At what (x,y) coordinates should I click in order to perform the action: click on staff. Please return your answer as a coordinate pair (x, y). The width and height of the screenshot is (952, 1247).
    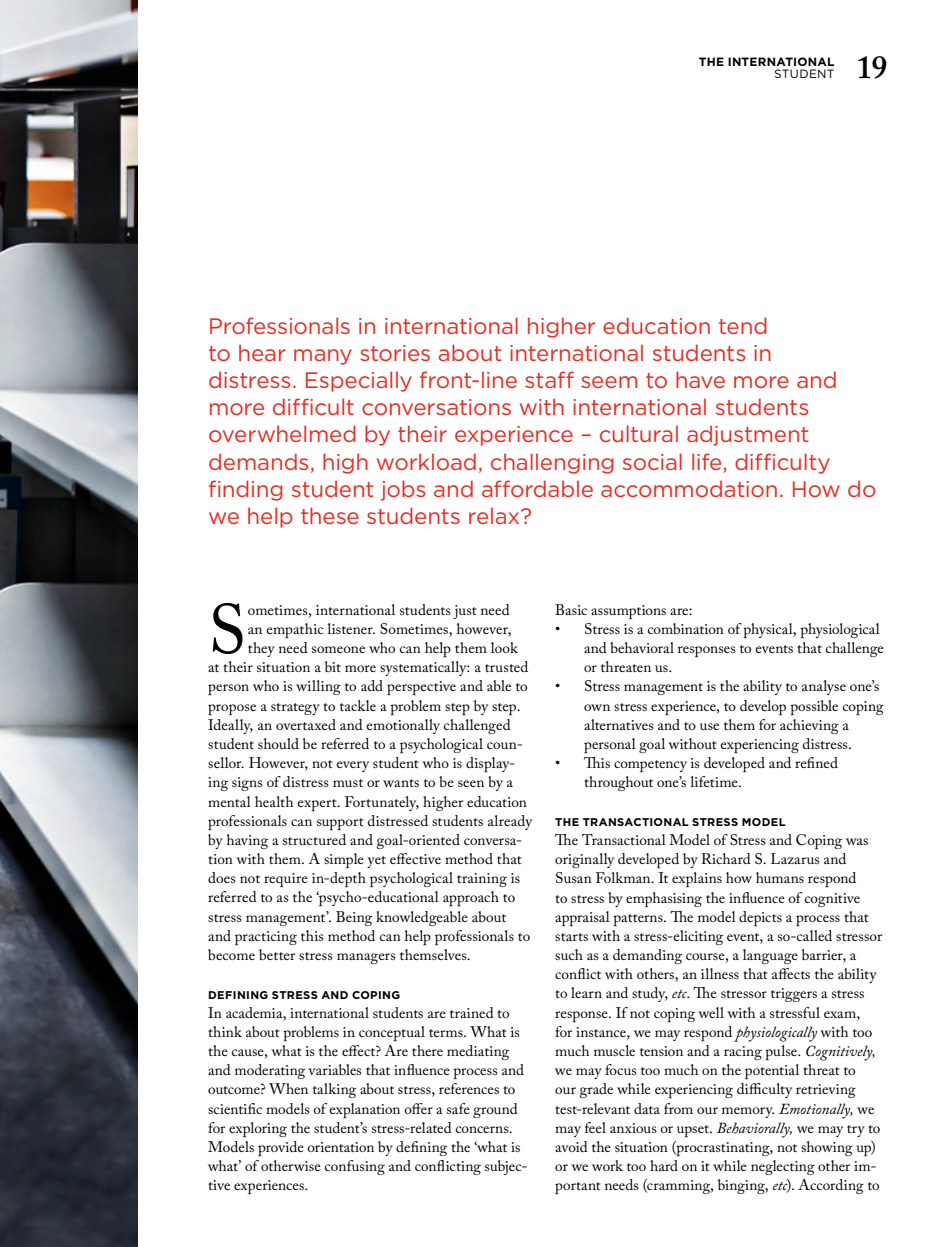
    Looking at the image, I should click on (549, 379).
